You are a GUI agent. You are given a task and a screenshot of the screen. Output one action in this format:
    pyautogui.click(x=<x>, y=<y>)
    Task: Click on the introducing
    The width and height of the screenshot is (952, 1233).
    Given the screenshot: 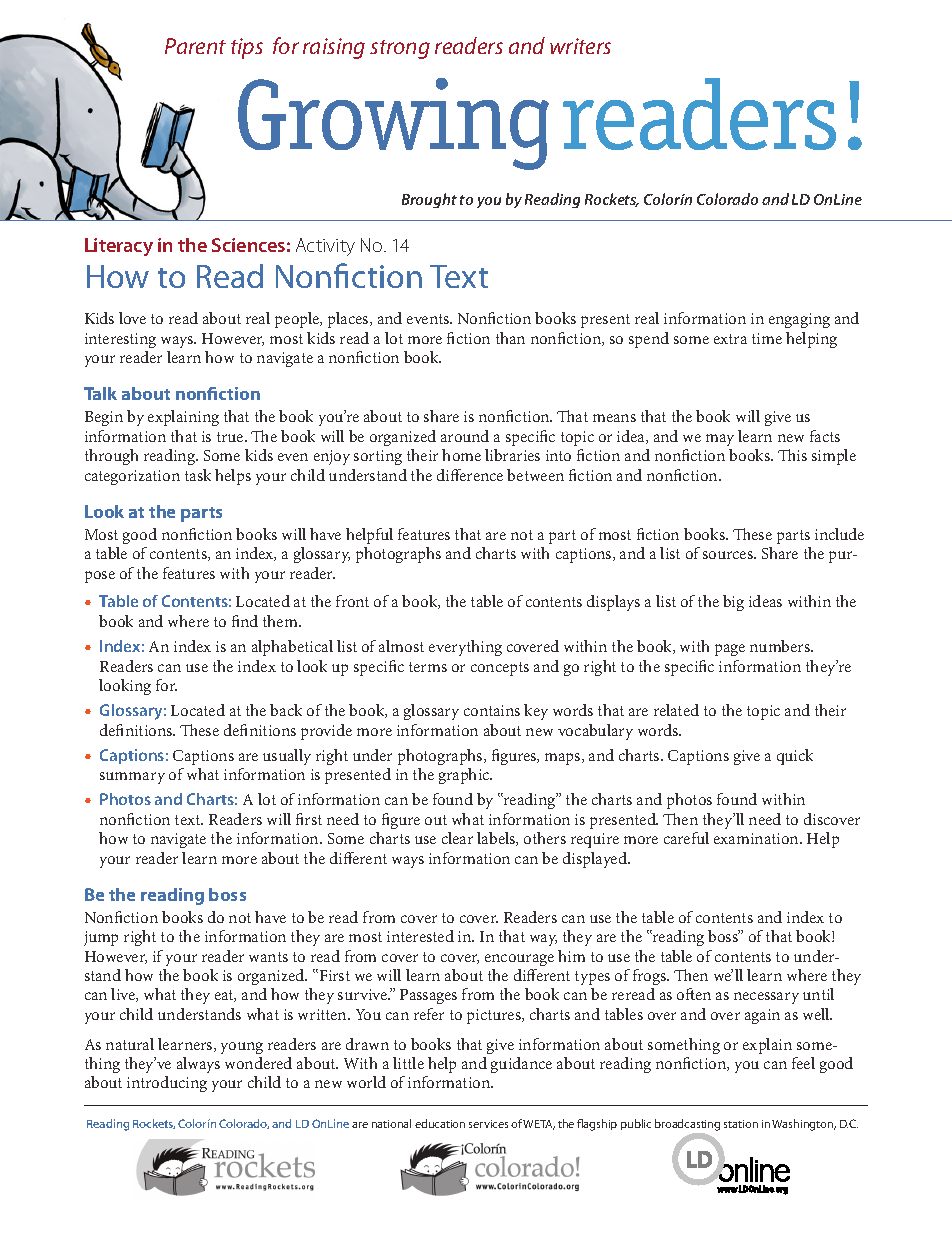 What is the action you would take?
    pyautogui.click(x=167, y=1084)
